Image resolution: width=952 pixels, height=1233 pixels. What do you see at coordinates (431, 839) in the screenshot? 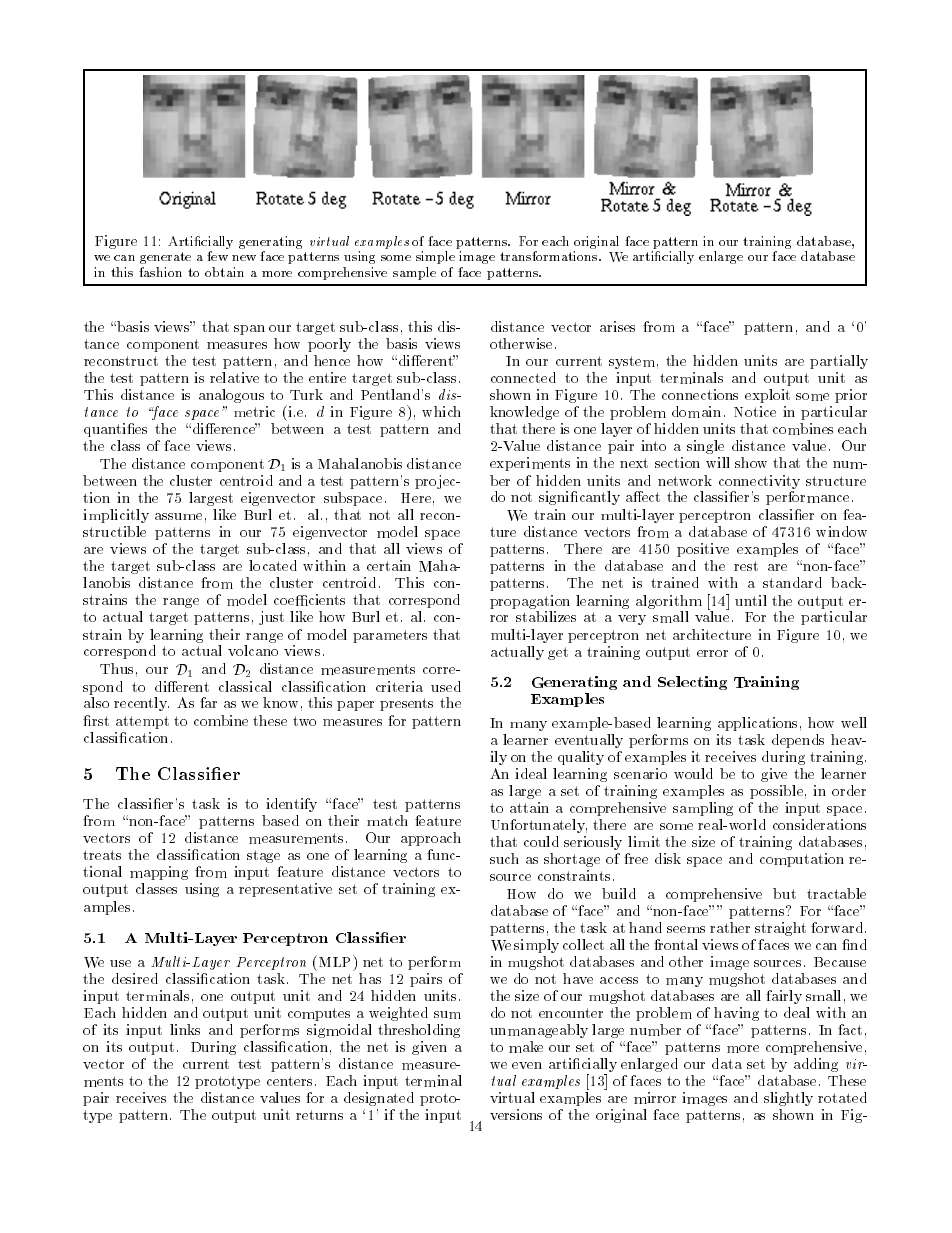
I see `approach` at bounding box center [431, 839].
